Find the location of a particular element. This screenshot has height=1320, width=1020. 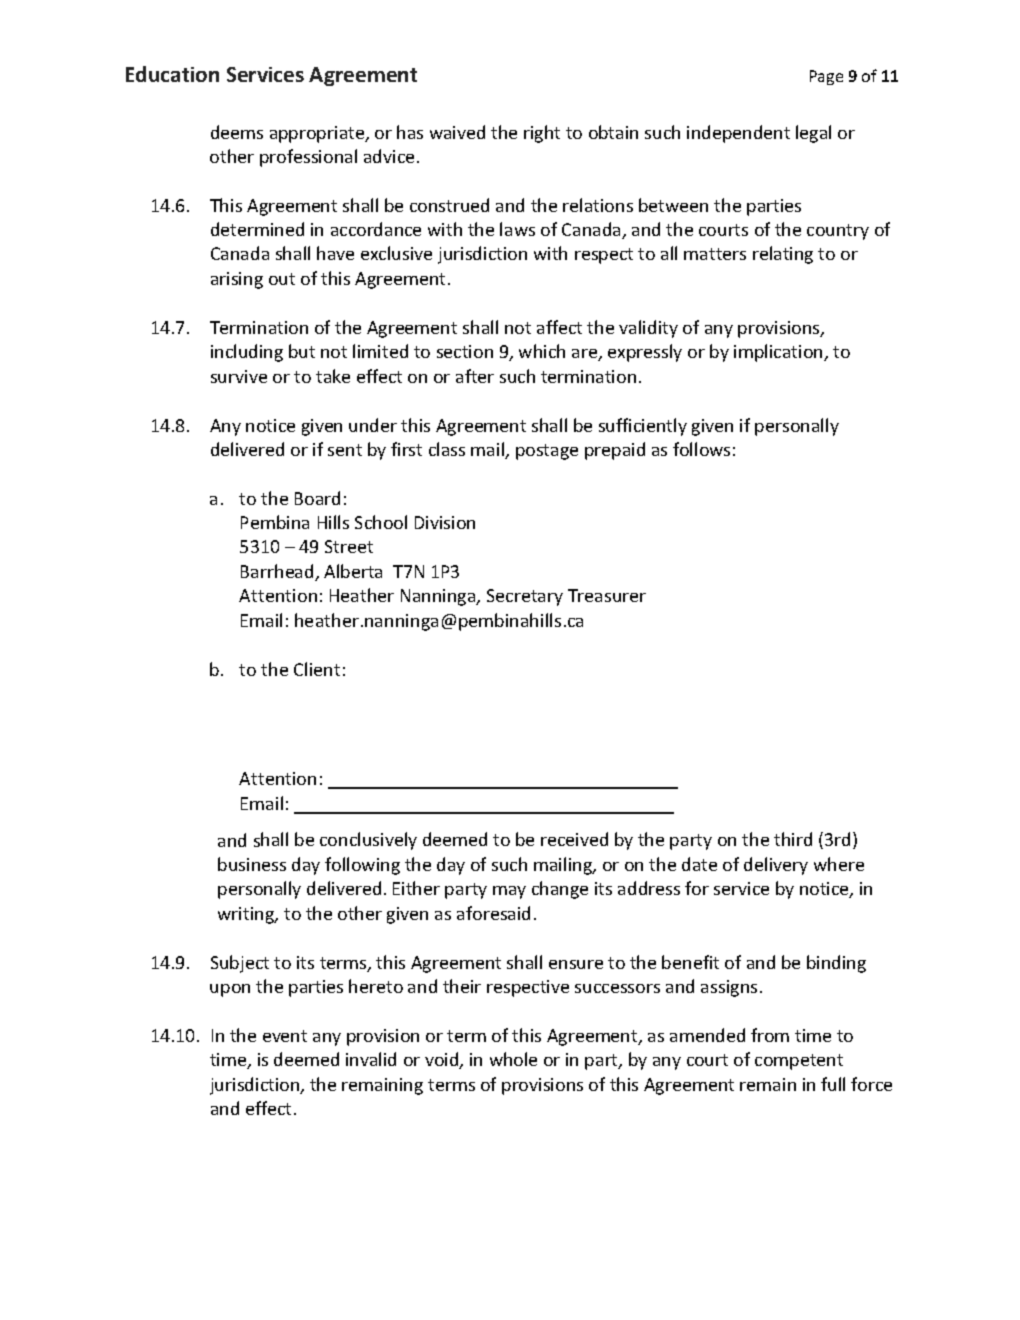

legal is located at coordinates (813, 134).
